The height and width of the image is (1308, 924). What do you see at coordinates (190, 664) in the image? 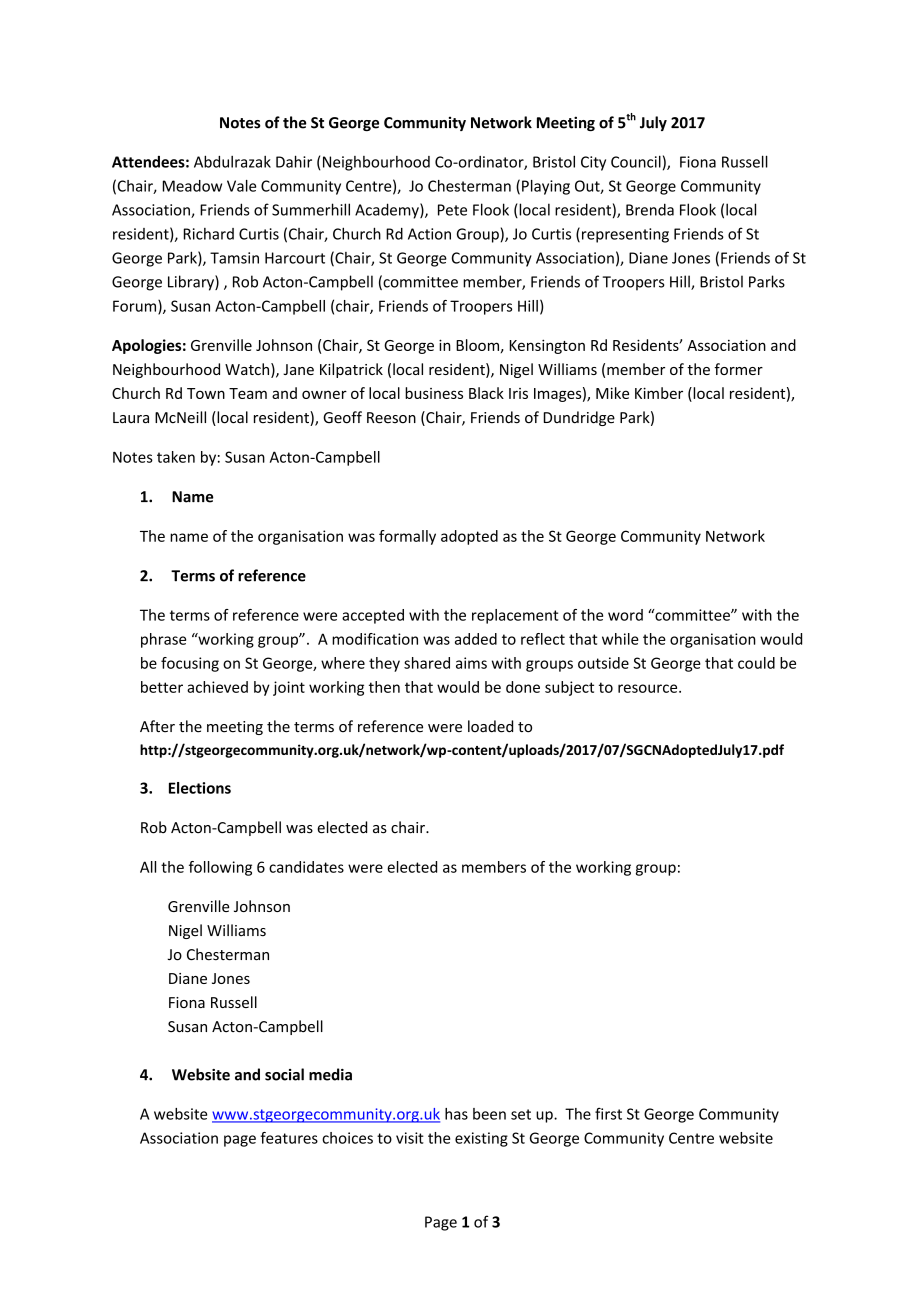
I see `focusing` at bounding box center [190, 664].
